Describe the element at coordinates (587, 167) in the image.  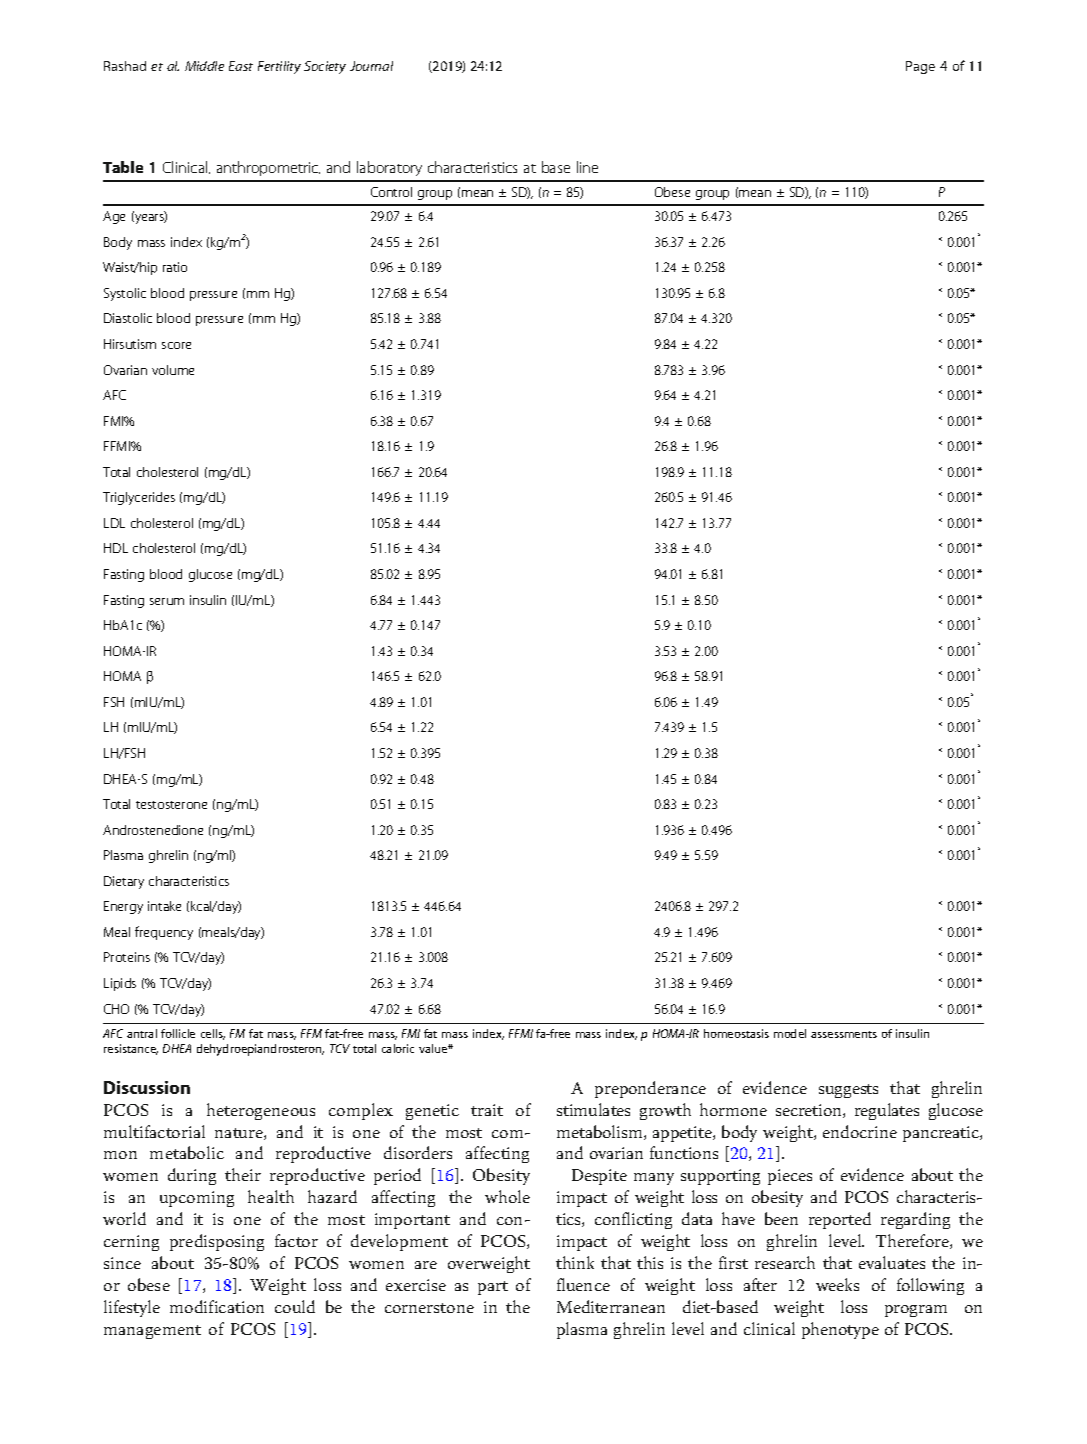
I see `line` at that location.
